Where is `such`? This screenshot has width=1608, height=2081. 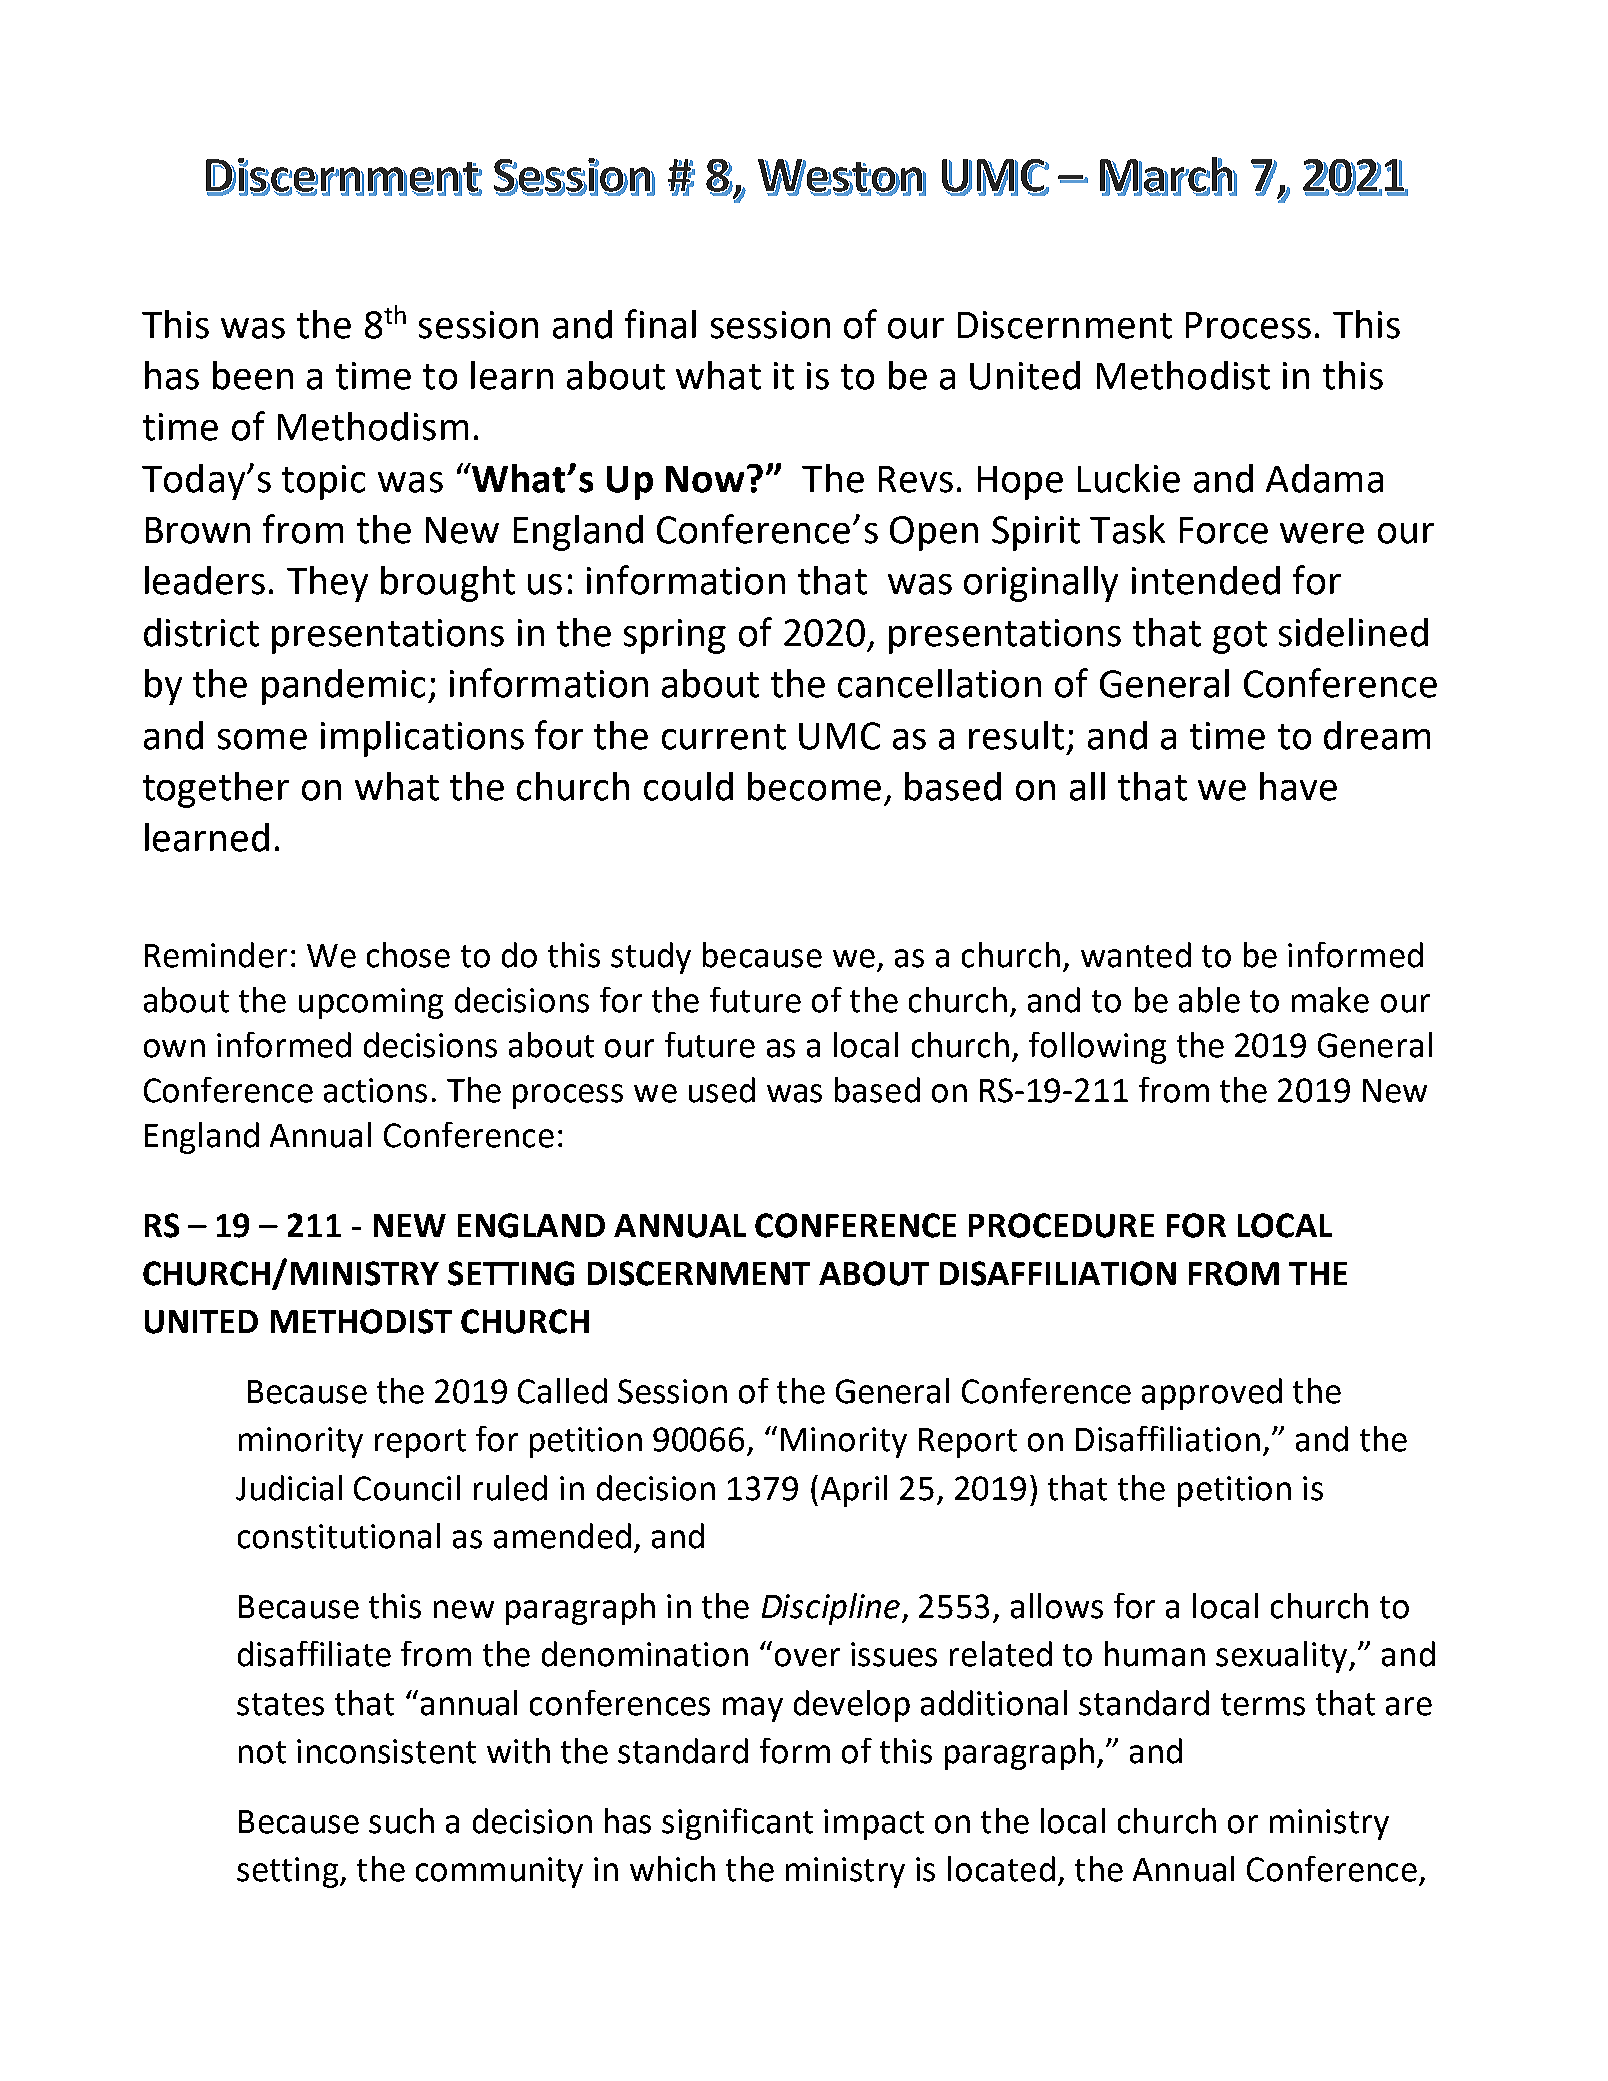 such is located at coordinates (401, 1821).
